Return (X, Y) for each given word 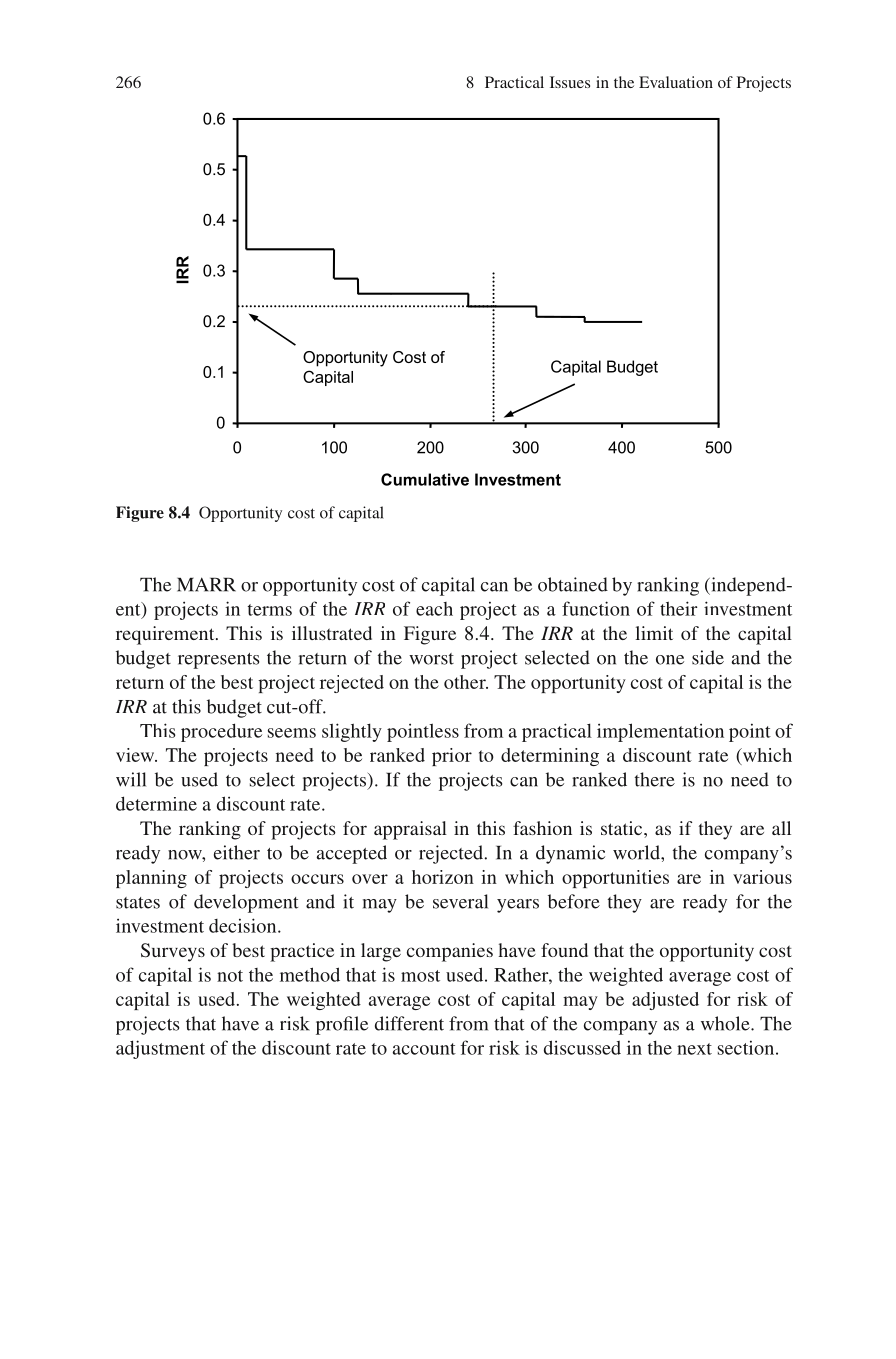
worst (431, 659)
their (678, 608)
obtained (573, 584)
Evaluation (676, 82)
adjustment (160, 1049)
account (424, 1049)
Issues (570, 82)
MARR (206, 584)
